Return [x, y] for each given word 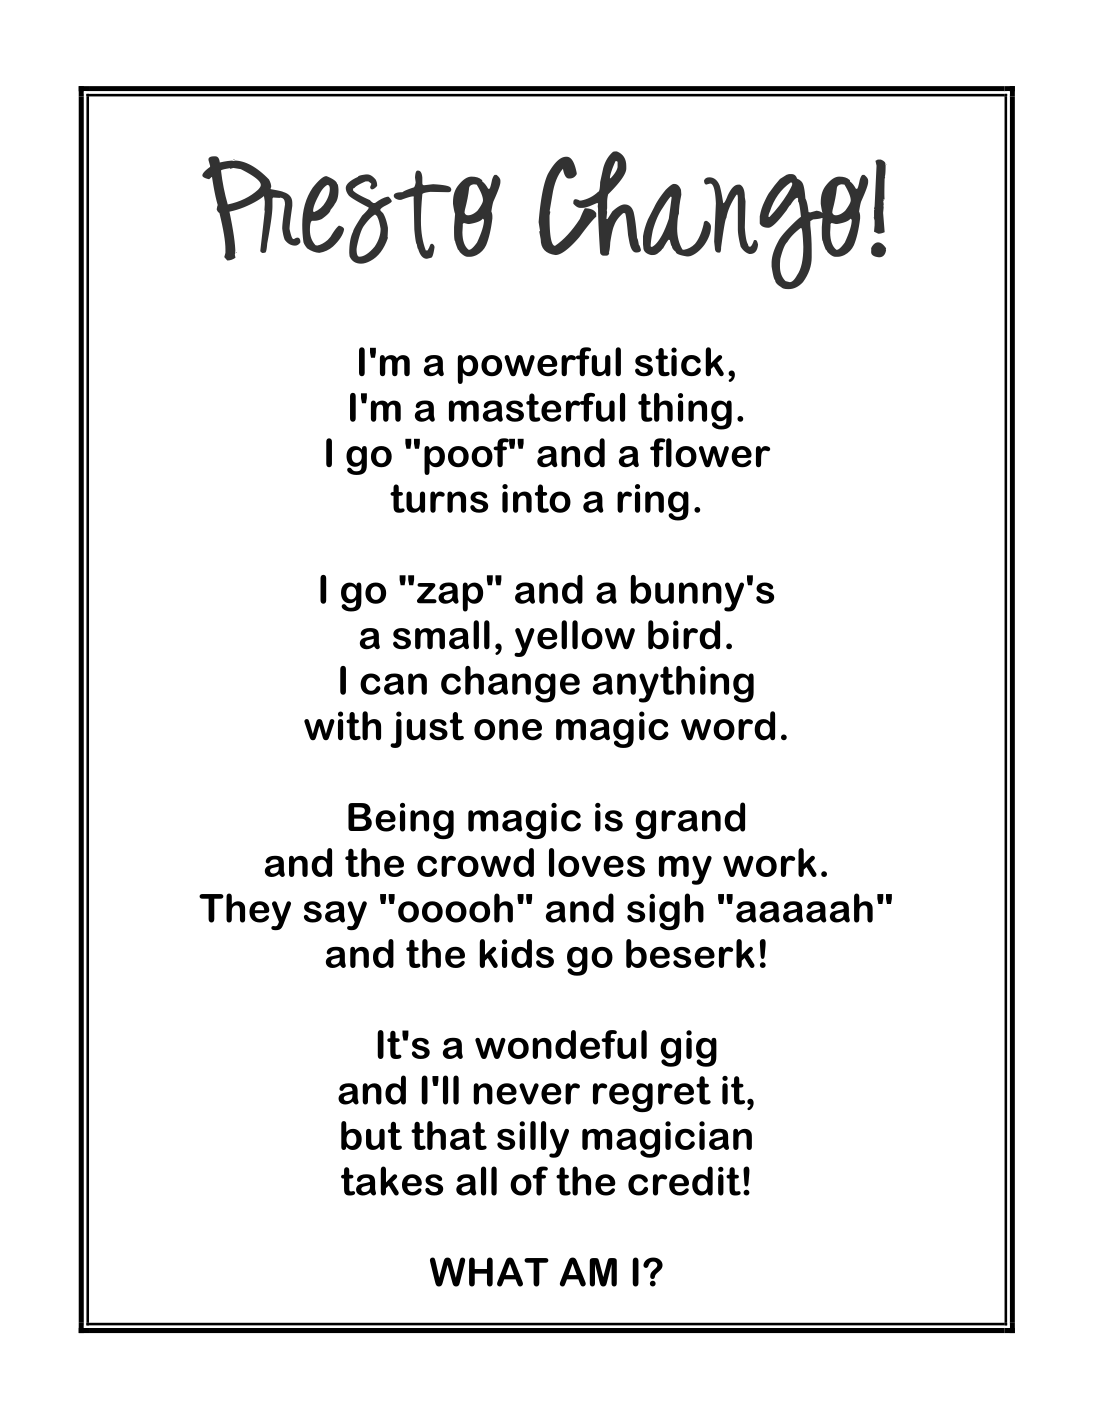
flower [710, 453]
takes [392, 1181]
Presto [351, 210]
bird [684, 635]
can [393, 684]
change [510, 684]
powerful [539, 365]
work [770, 862]
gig [688, 1048]
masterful [537, 407]
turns [439, 498]
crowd [475, 862]
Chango [703, 220]
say [335, 916]
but [371, 1135]
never [526, 1094]
